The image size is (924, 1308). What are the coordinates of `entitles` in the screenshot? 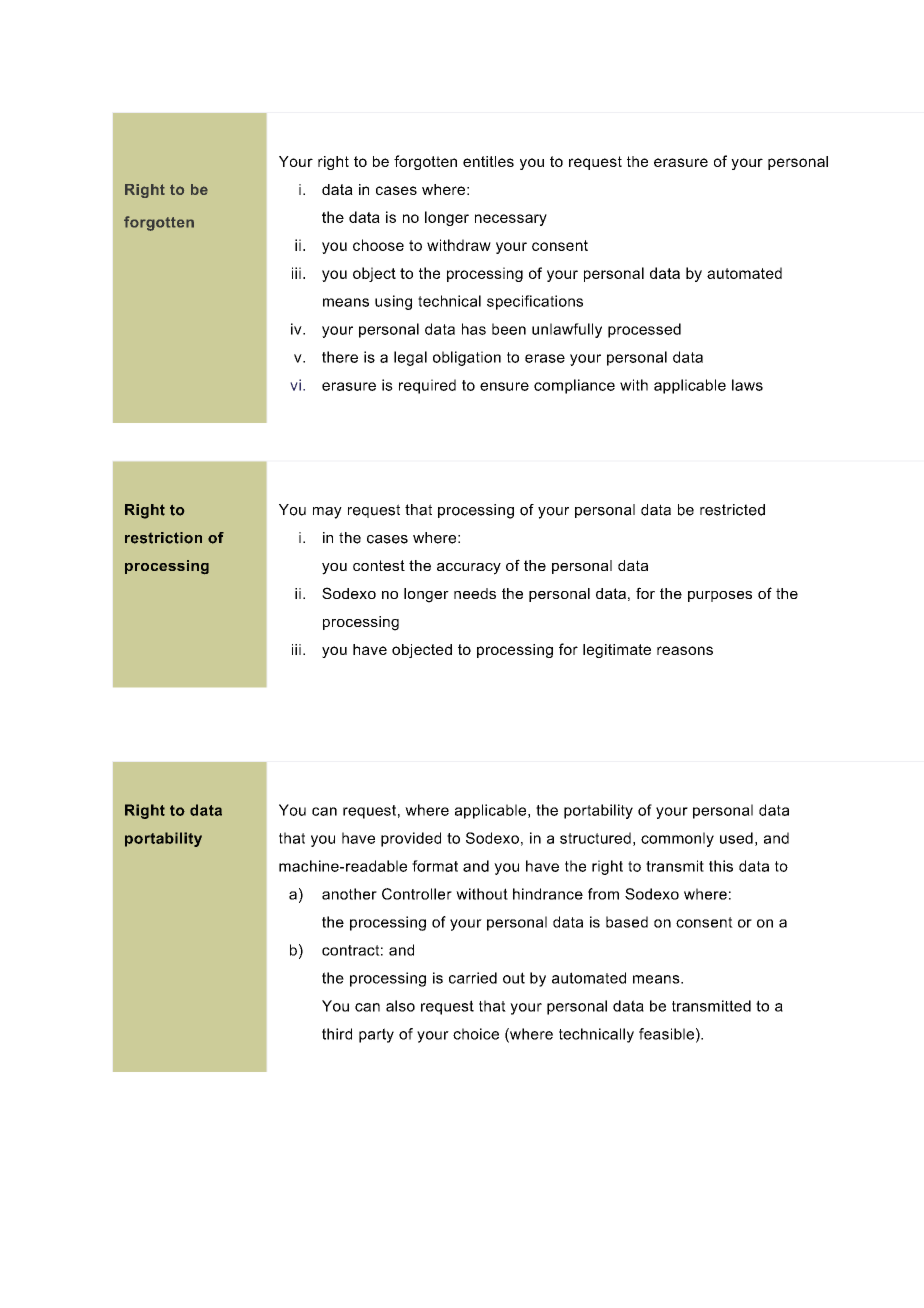 It's located at (488, 161).
